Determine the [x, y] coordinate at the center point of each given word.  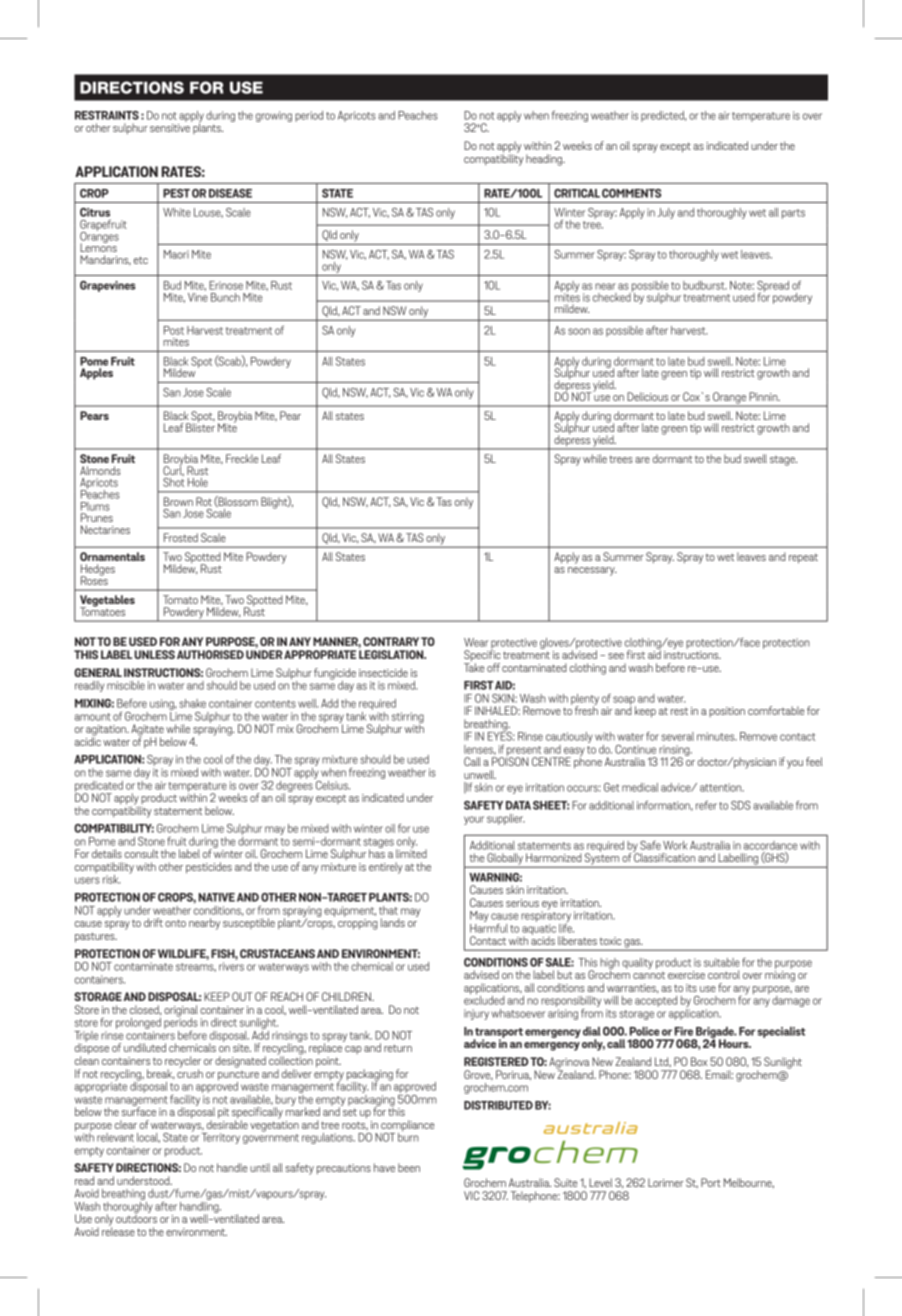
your [474, 820]
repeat [803, 558]
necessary [592, 571]
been [409, 1167]
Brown [178, 501]
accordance [770, 845]
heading [545, 160]
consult [142, 853]
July [666, 213]
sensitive [170, 128]
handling [200, 1207]
